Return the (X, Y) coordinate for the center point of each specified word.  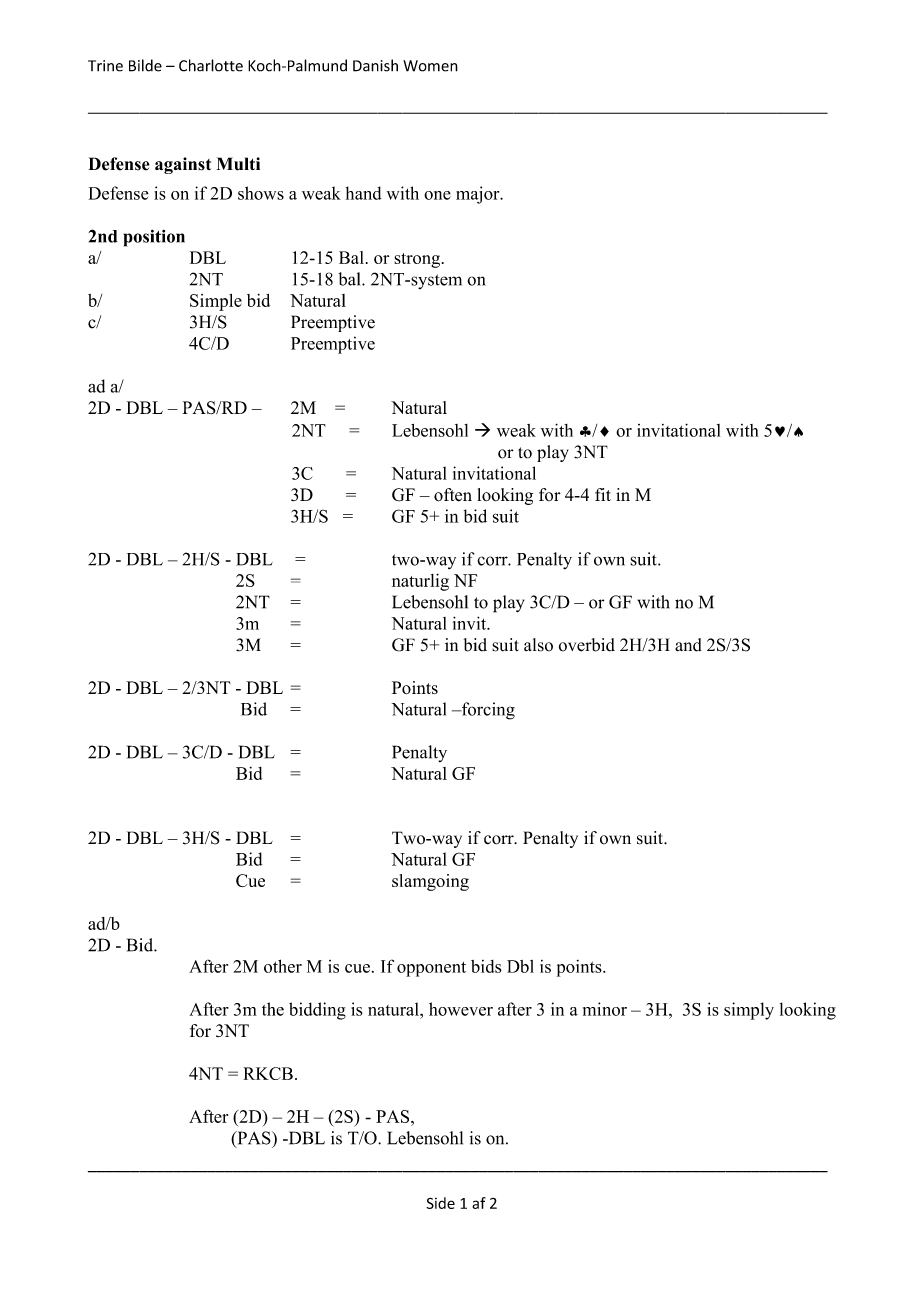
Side (440, 1203)
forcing (487, 711)
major (479, 195)
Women (430, 66)
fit (603, 494)
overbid (587, 645)
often (453, 495)
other (283, 966)
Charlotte (211, 65)
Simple (216, 302)
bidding (317, 1011)
